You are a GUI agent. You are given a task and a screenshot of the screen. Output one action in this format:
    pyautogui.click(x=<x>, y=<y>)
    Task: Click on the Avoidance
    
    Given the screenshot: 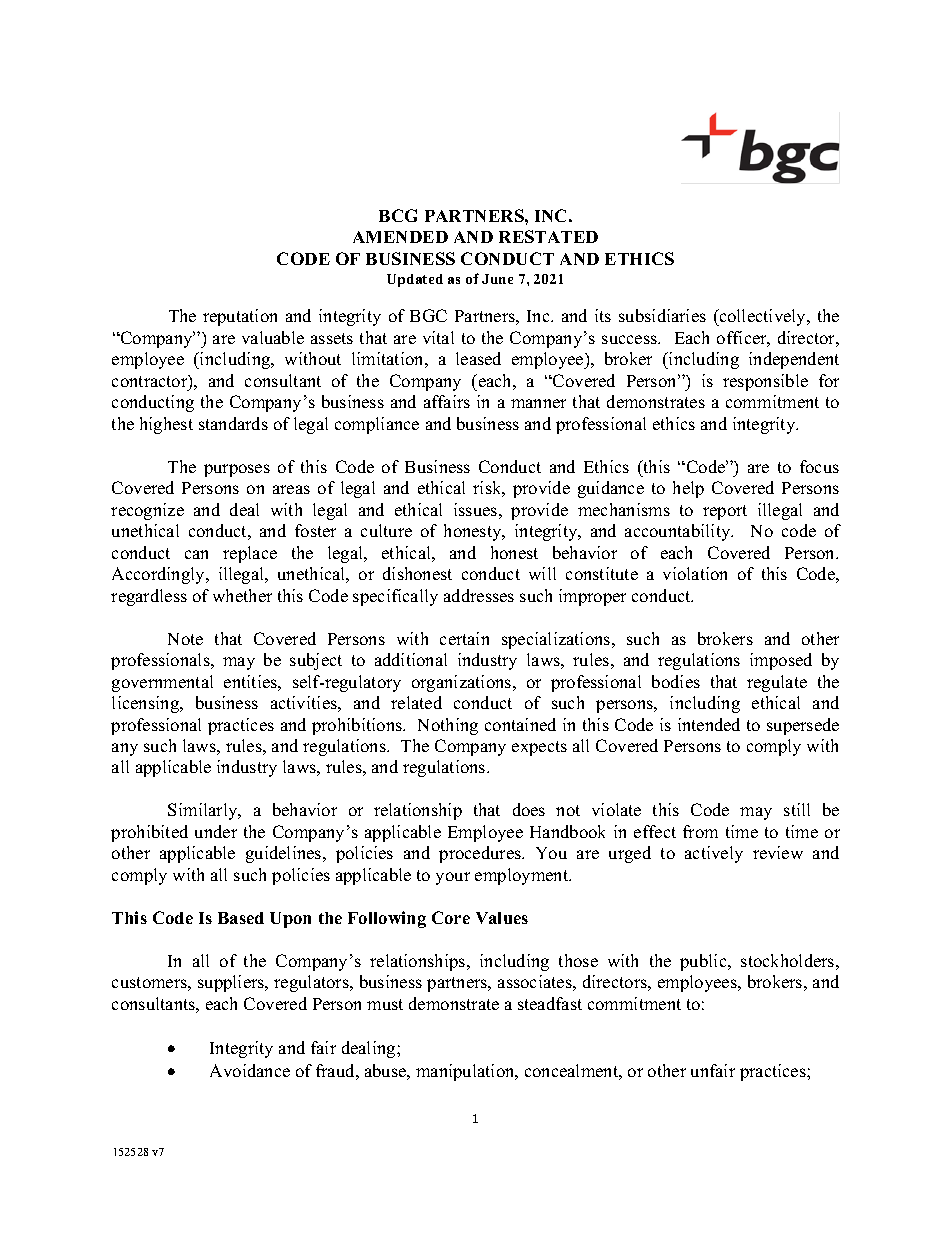 What is the action you would take?
    pyautogui.click(x=250, y=1070)
